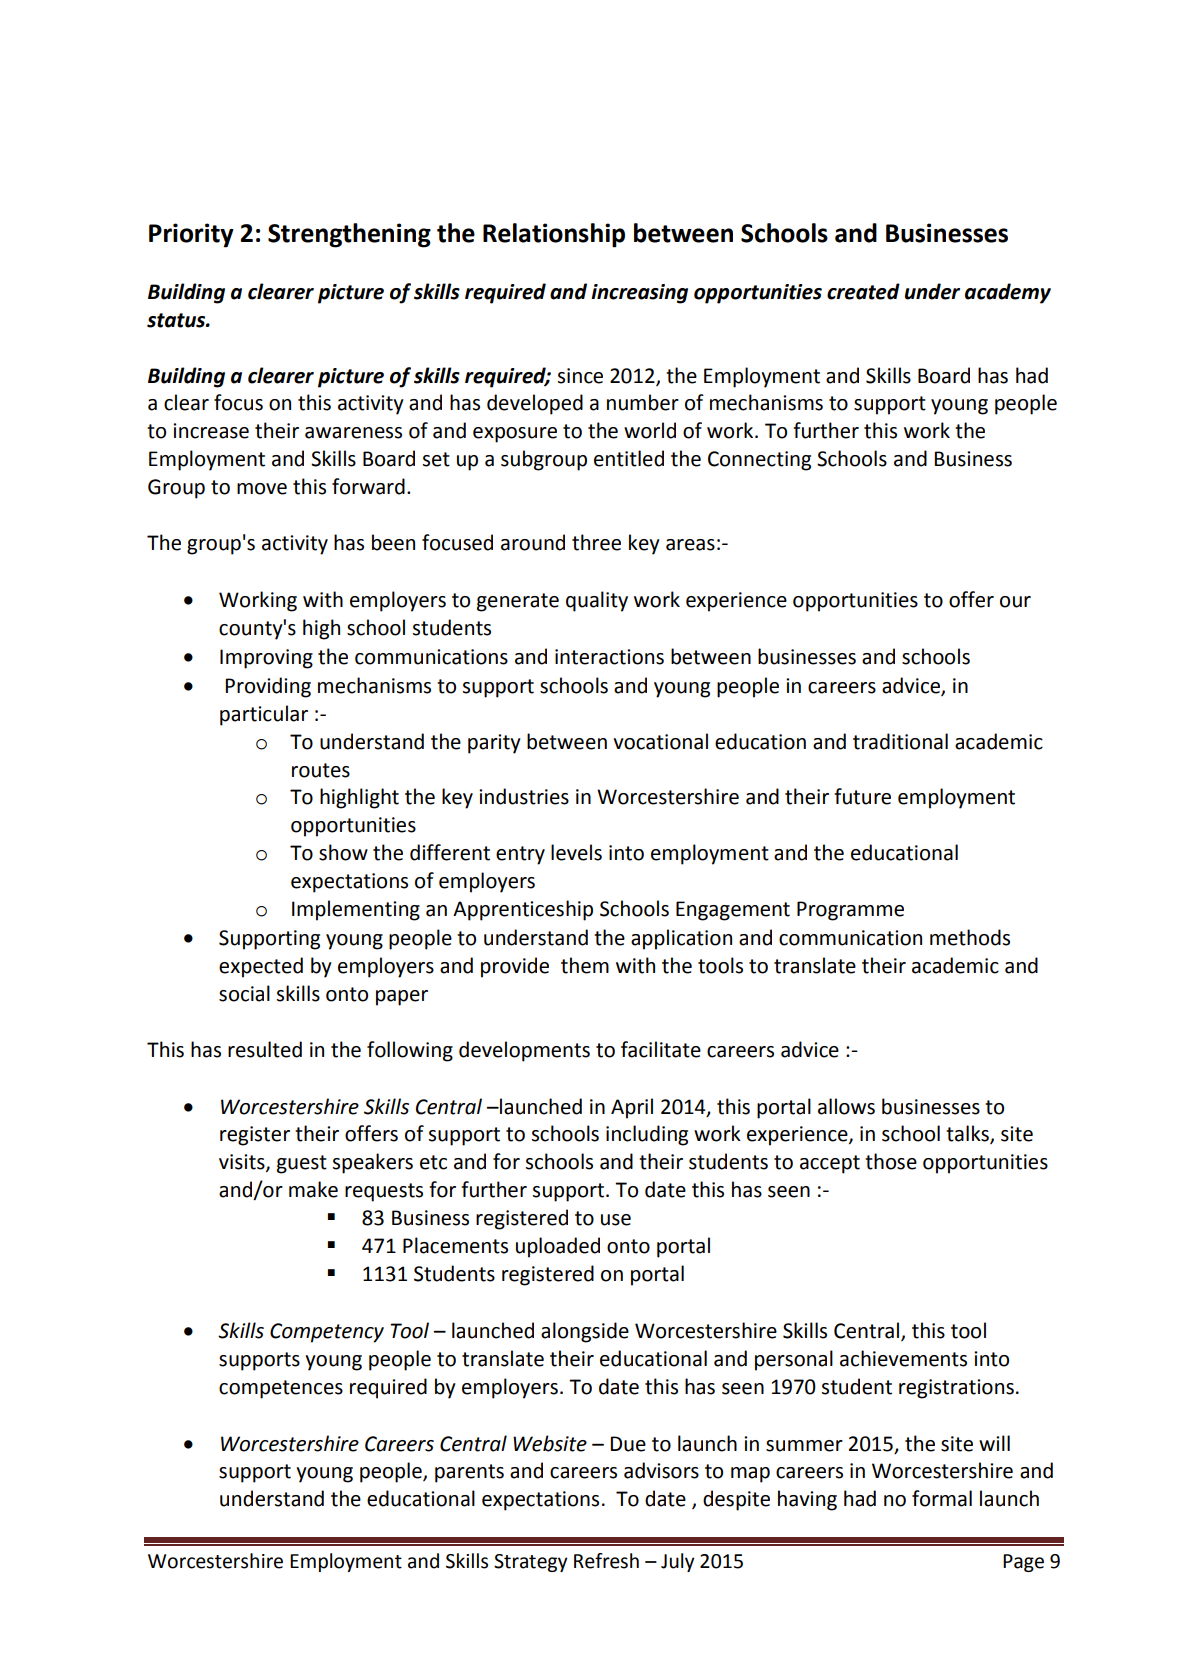 This page has width=1182, height=1672. Describe the element at coordinates (639, 294) in the page. I see `increasing` at that location.
